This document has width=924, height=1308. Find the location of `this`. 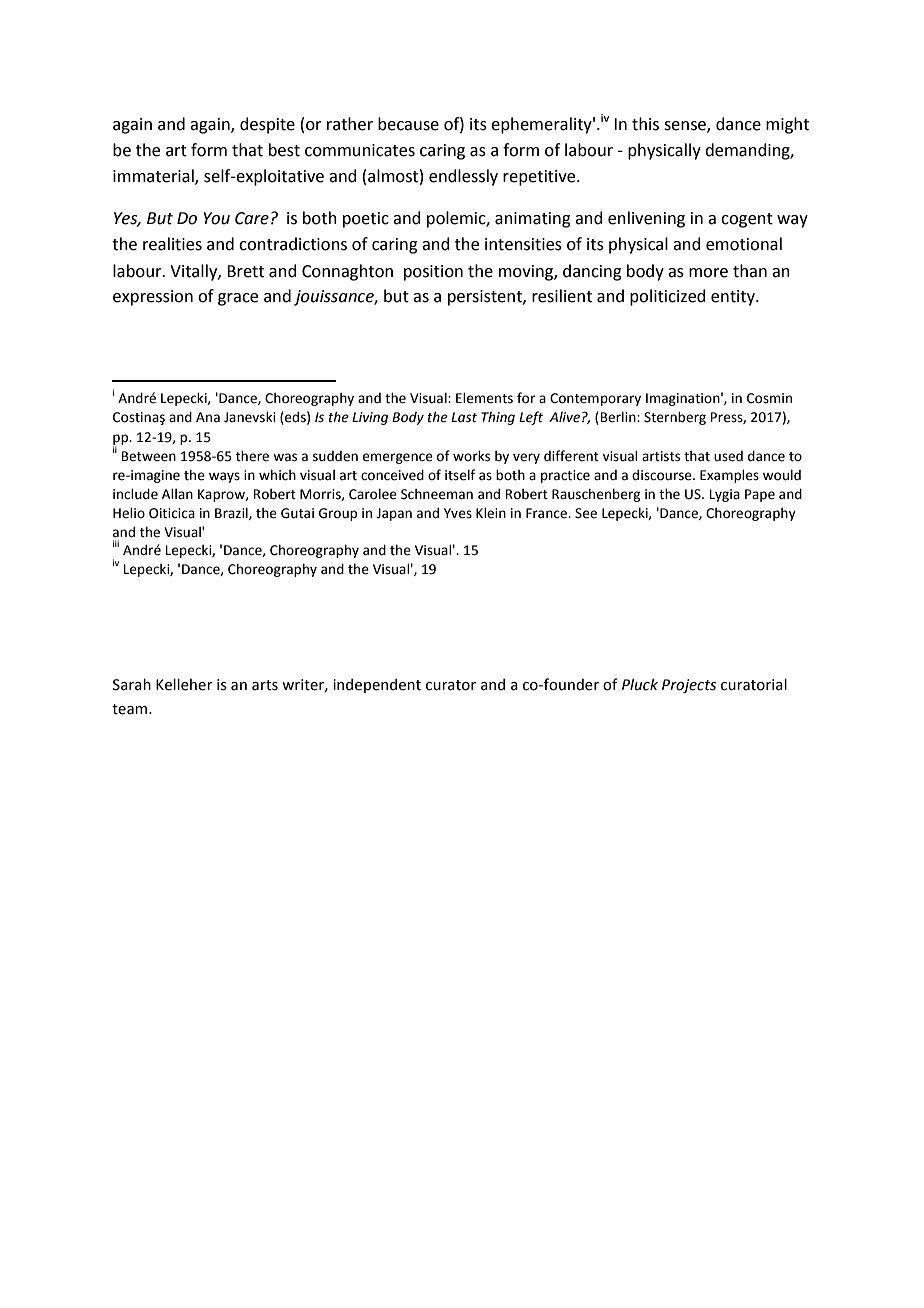

this is located at coordinates (645, 124).
